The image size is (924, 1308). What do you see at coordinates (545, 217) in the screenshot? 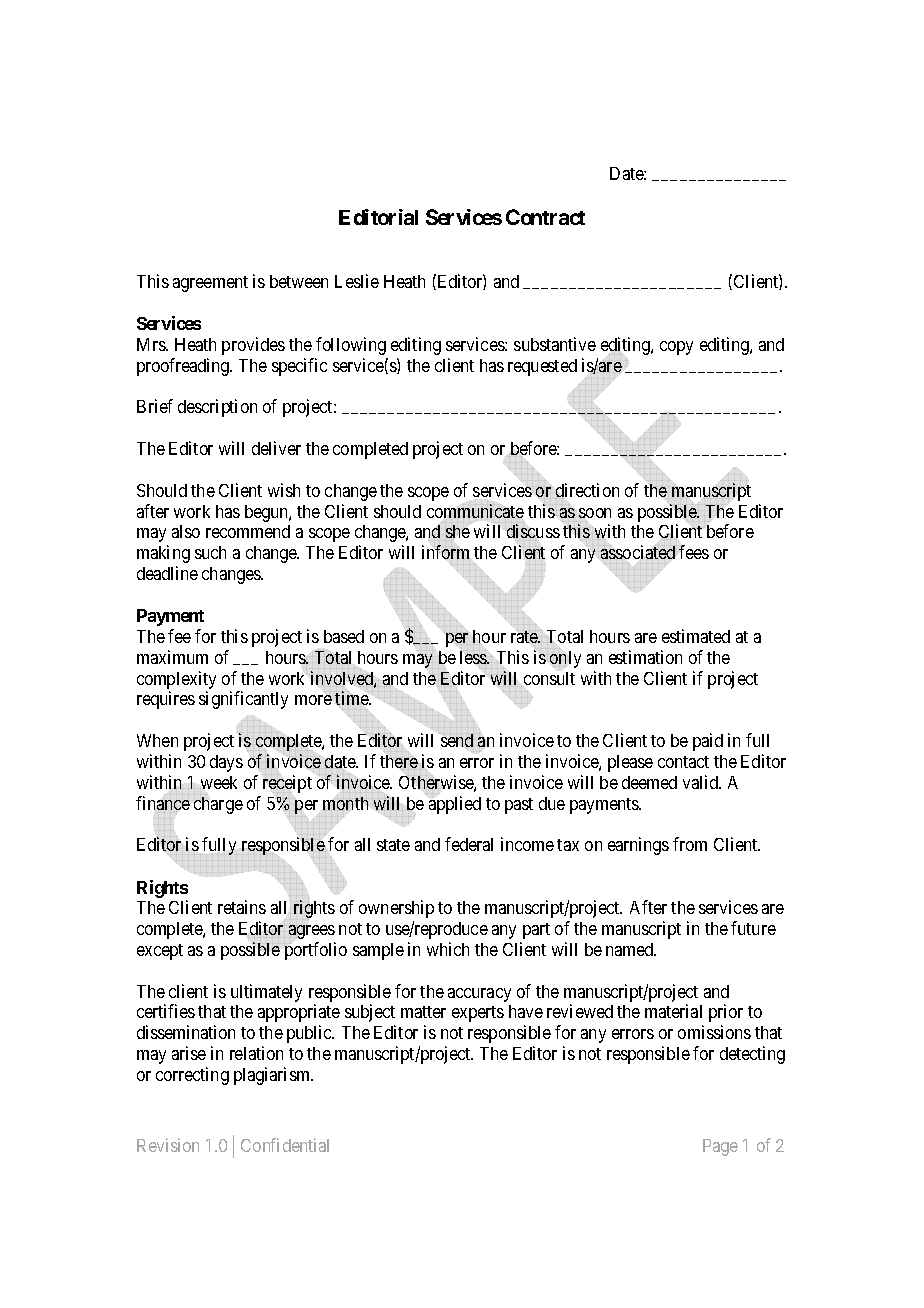
I see `Contract` at bounding box center [545, 217].
